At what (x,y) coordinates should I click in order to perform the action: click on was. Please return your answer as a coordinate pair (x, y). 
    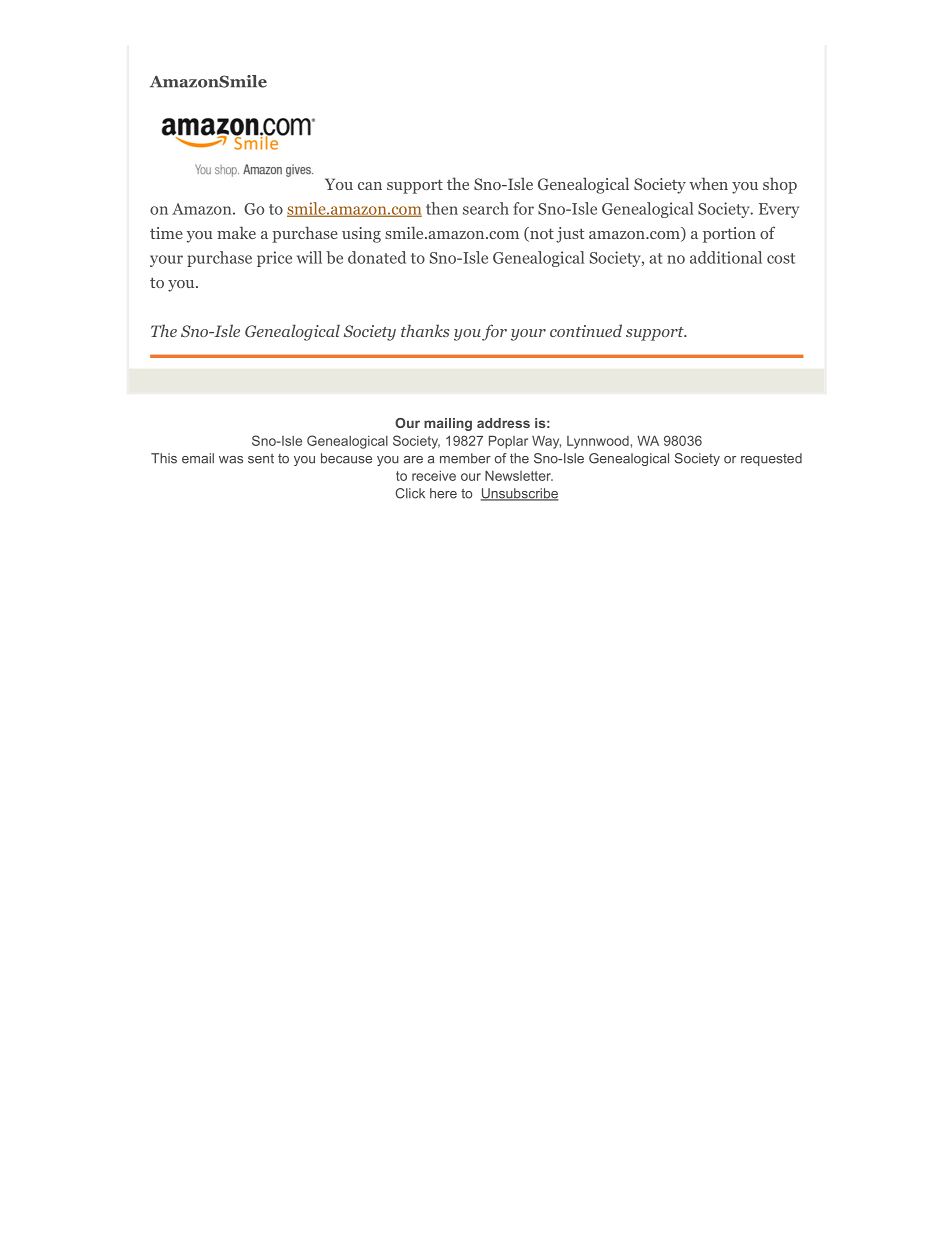
    Looking at the image, I should click on (231, 460).
